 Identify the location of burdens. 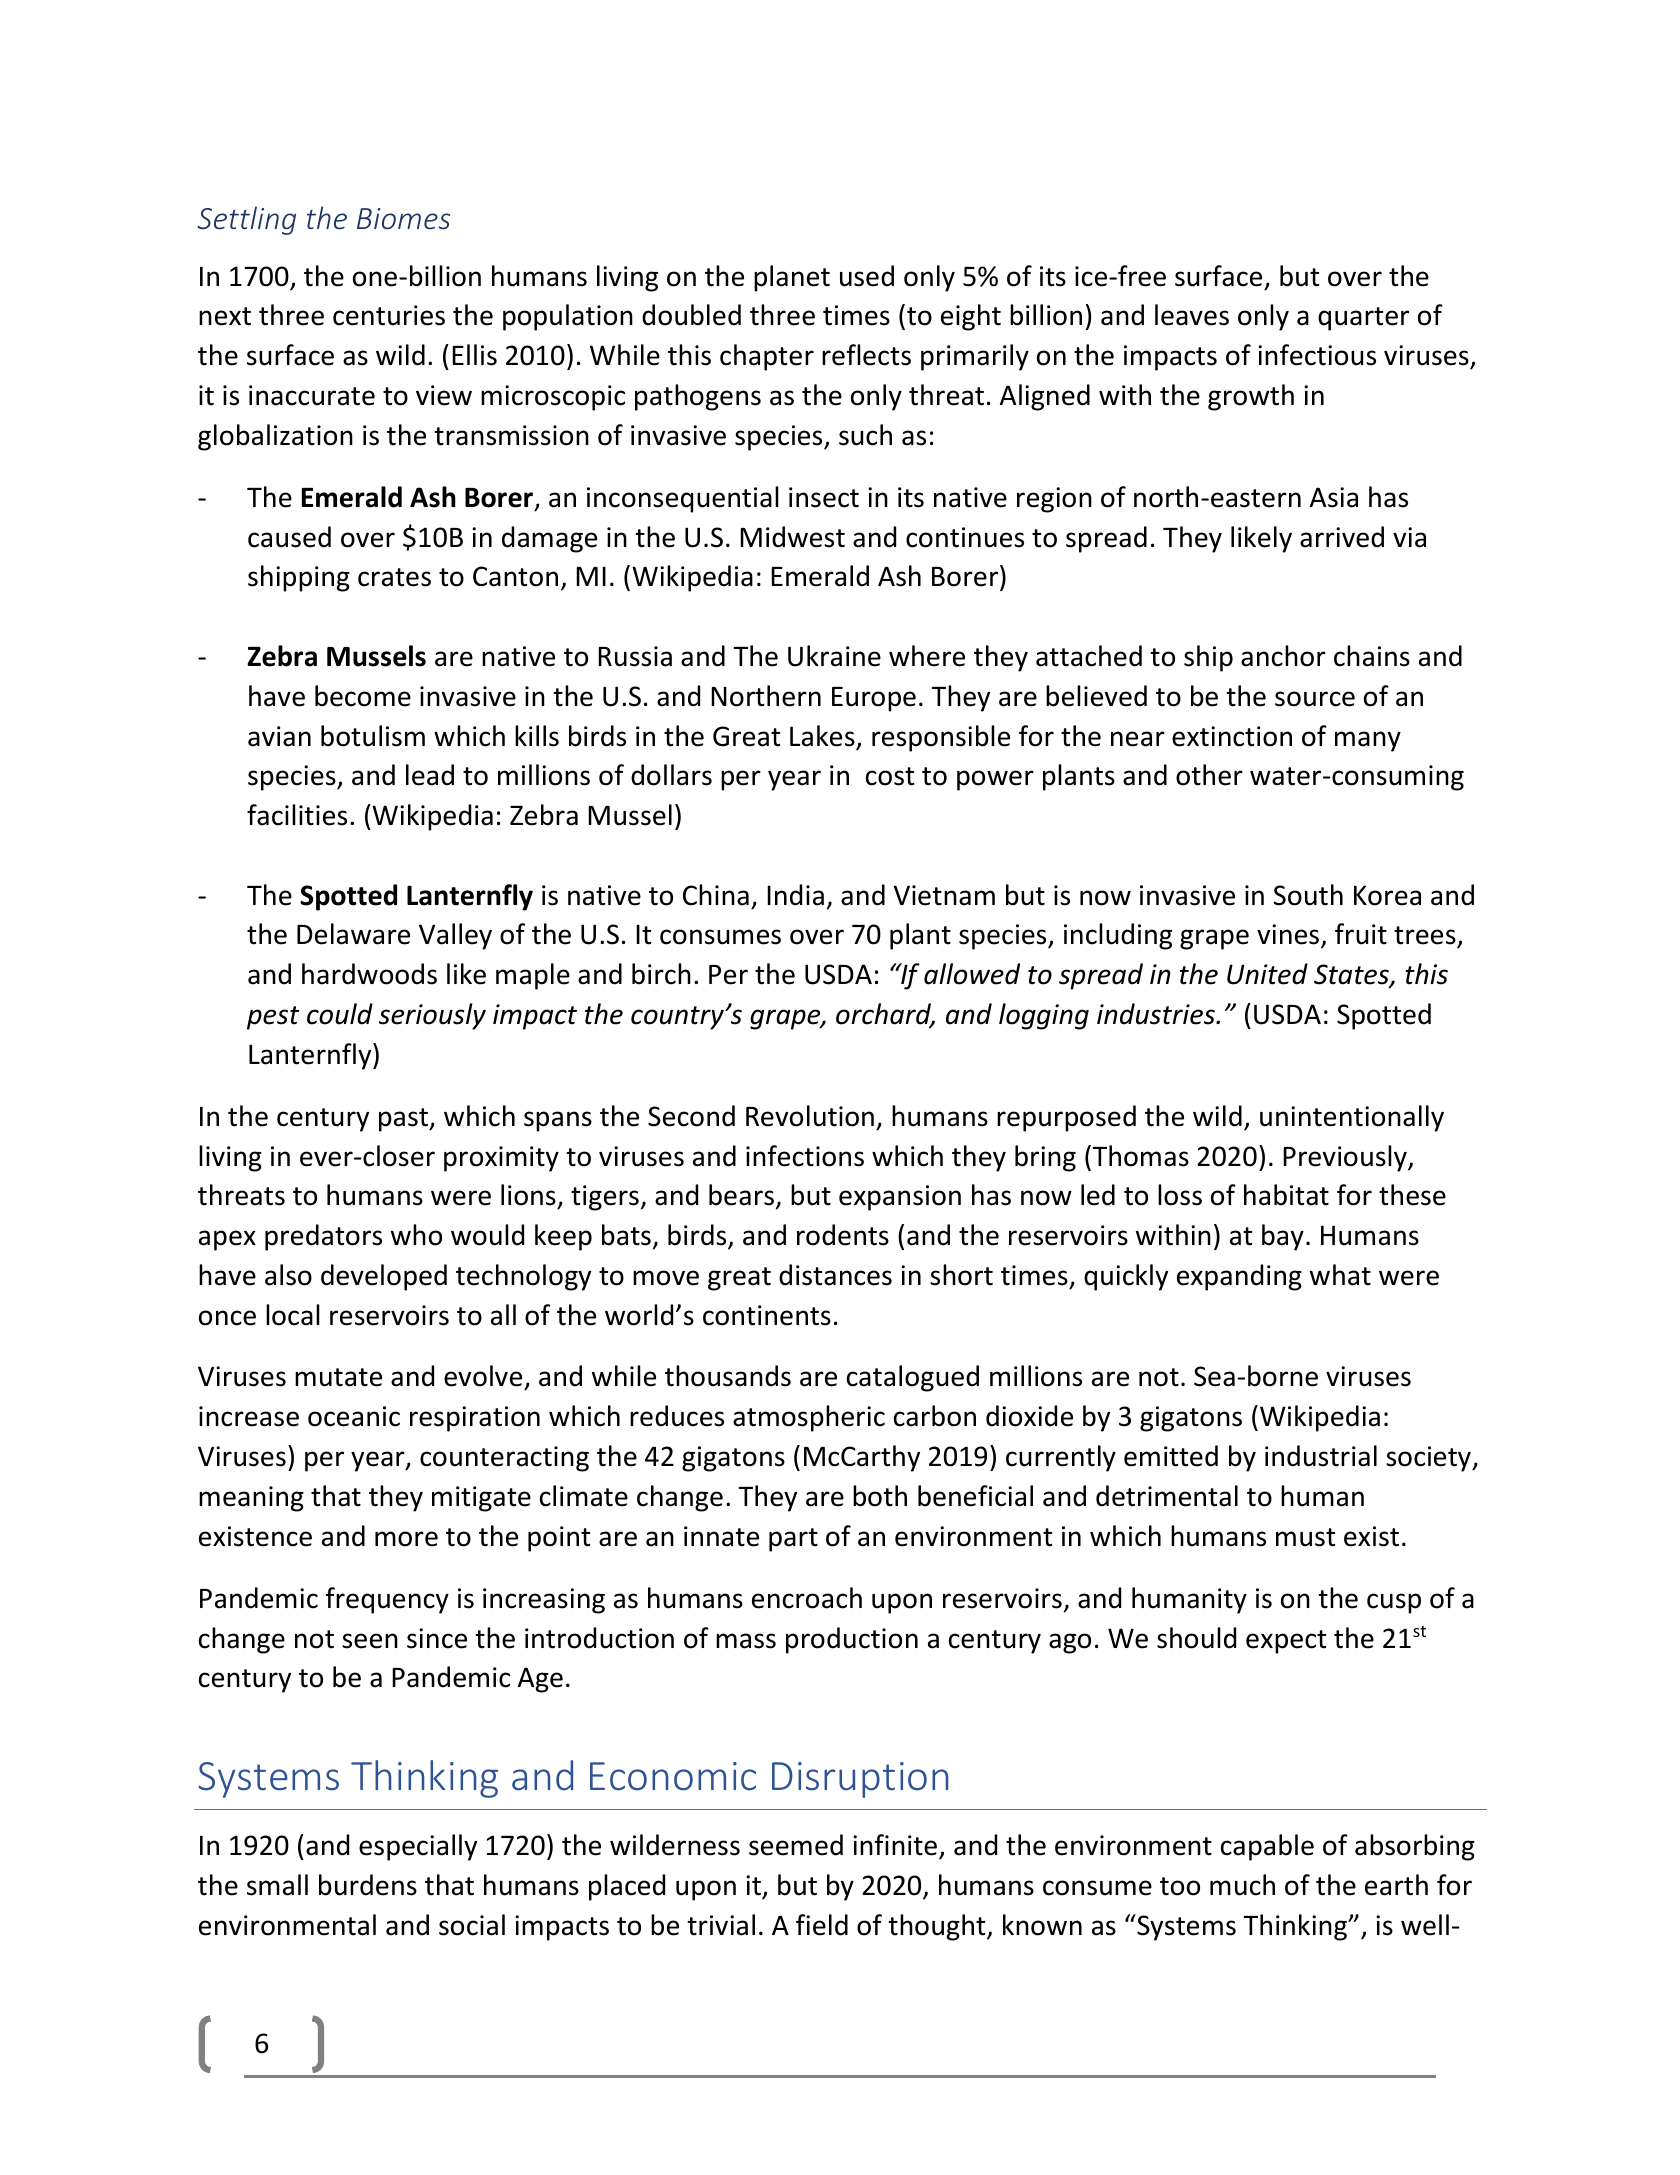
(368, 1885).
